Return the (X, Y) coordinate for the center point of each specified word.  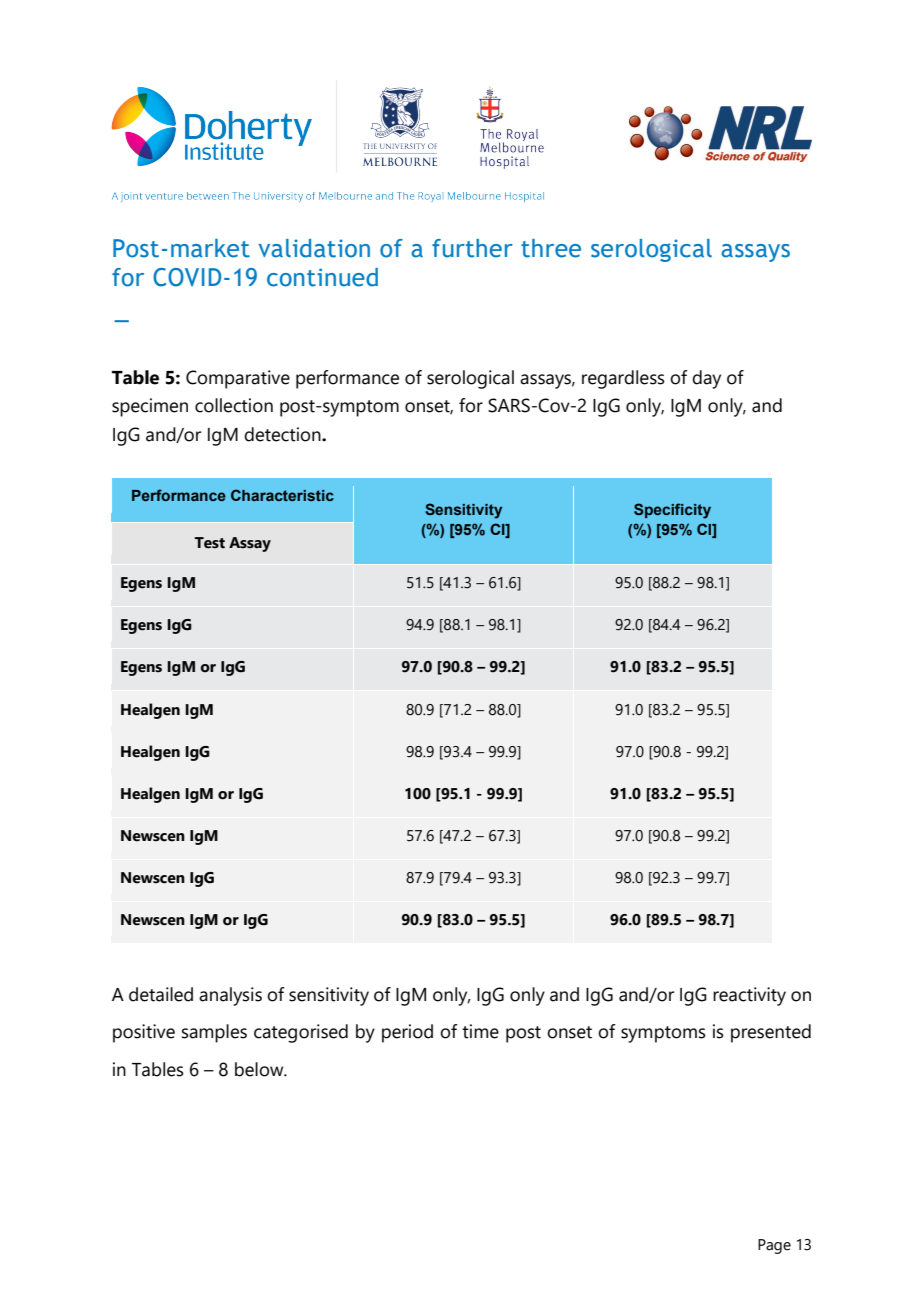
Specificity (672, 511)
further (472, 248)
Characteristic (282, 495)
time (480, 1031)
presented (771, 1033)
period (407, 1033)
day (706, 379)
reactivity (749, 996)
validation (314, 248)
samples (214, 1033)
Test (209, 543)
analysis (230, 996)
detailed (161, 994)
